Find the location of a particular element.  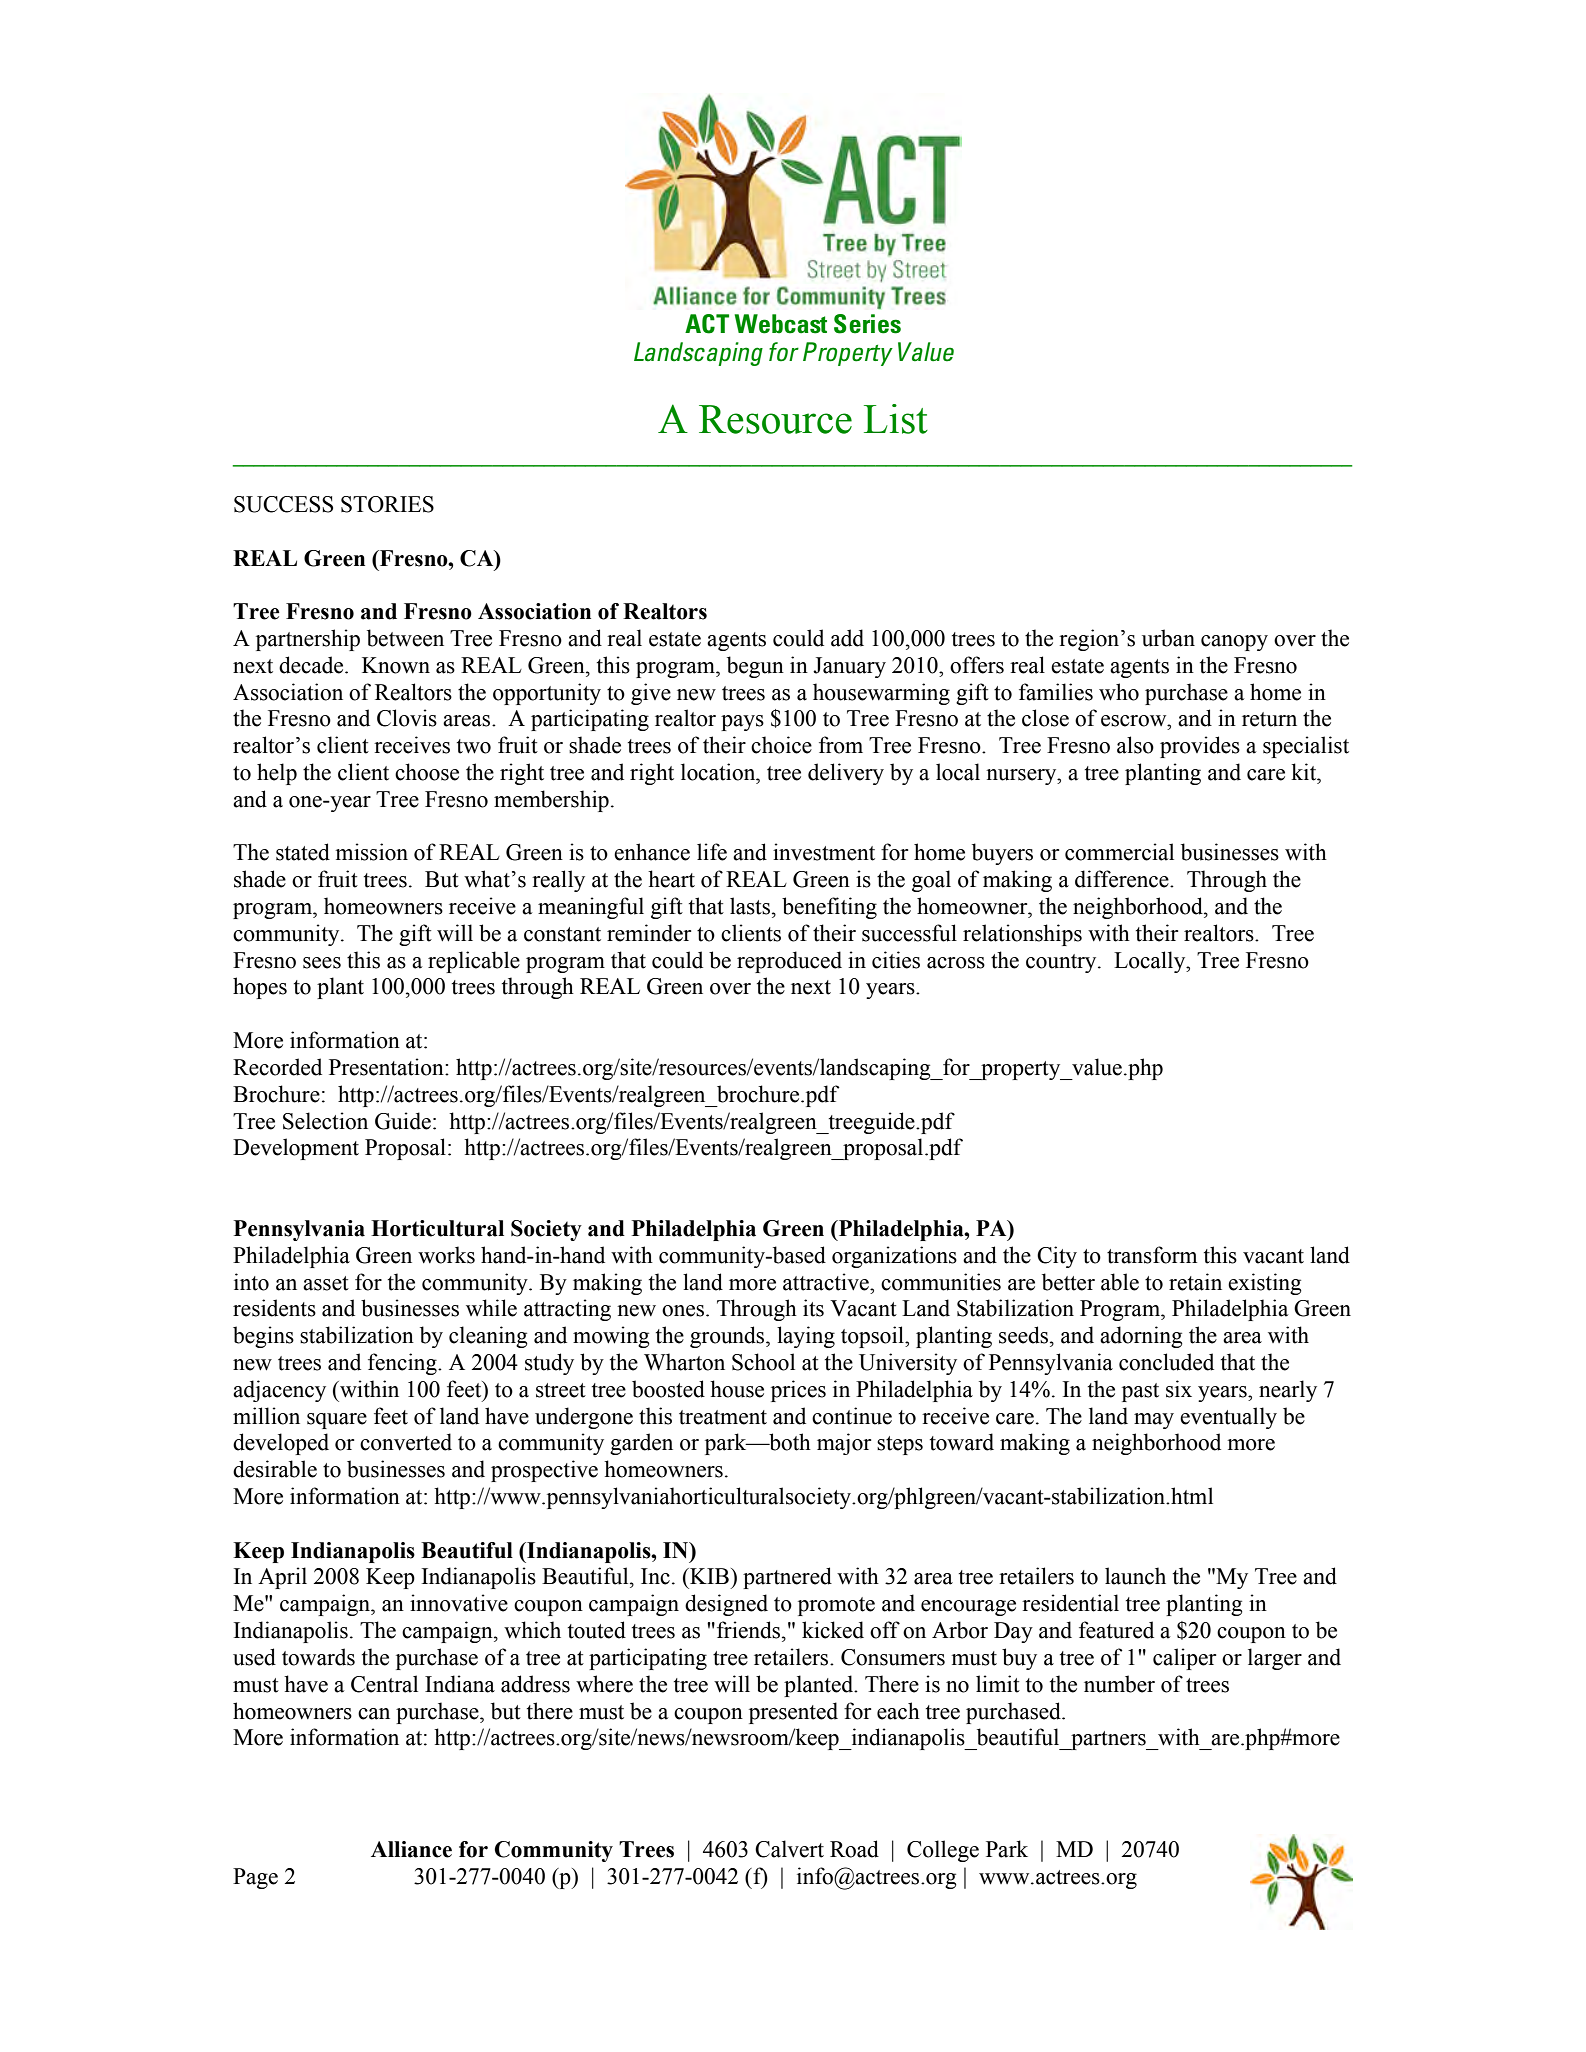

Series is located at coordinates (867, 324).
